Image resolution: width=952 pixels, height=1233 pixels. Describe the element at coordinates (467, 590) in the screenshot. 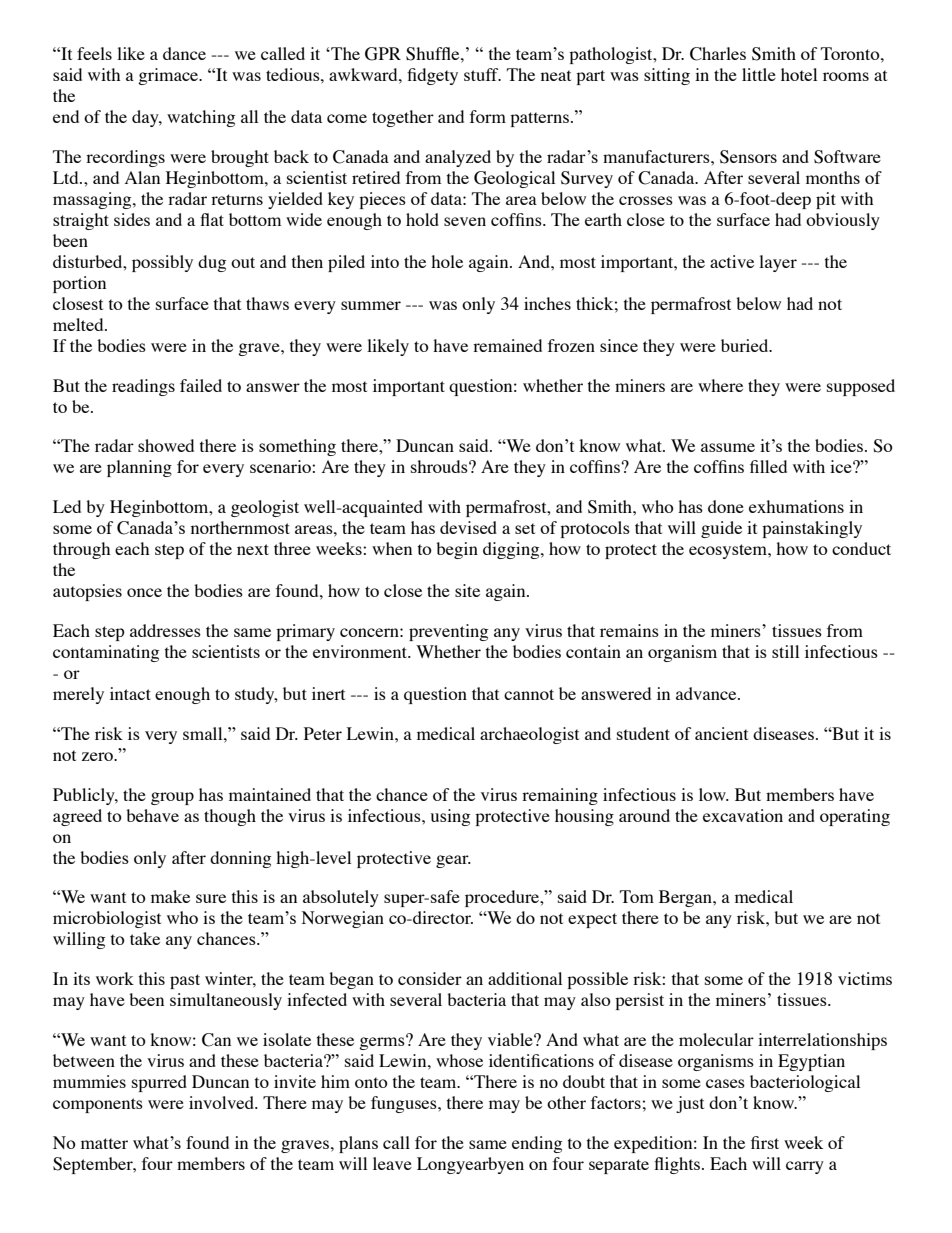

I see `site` at that location.
